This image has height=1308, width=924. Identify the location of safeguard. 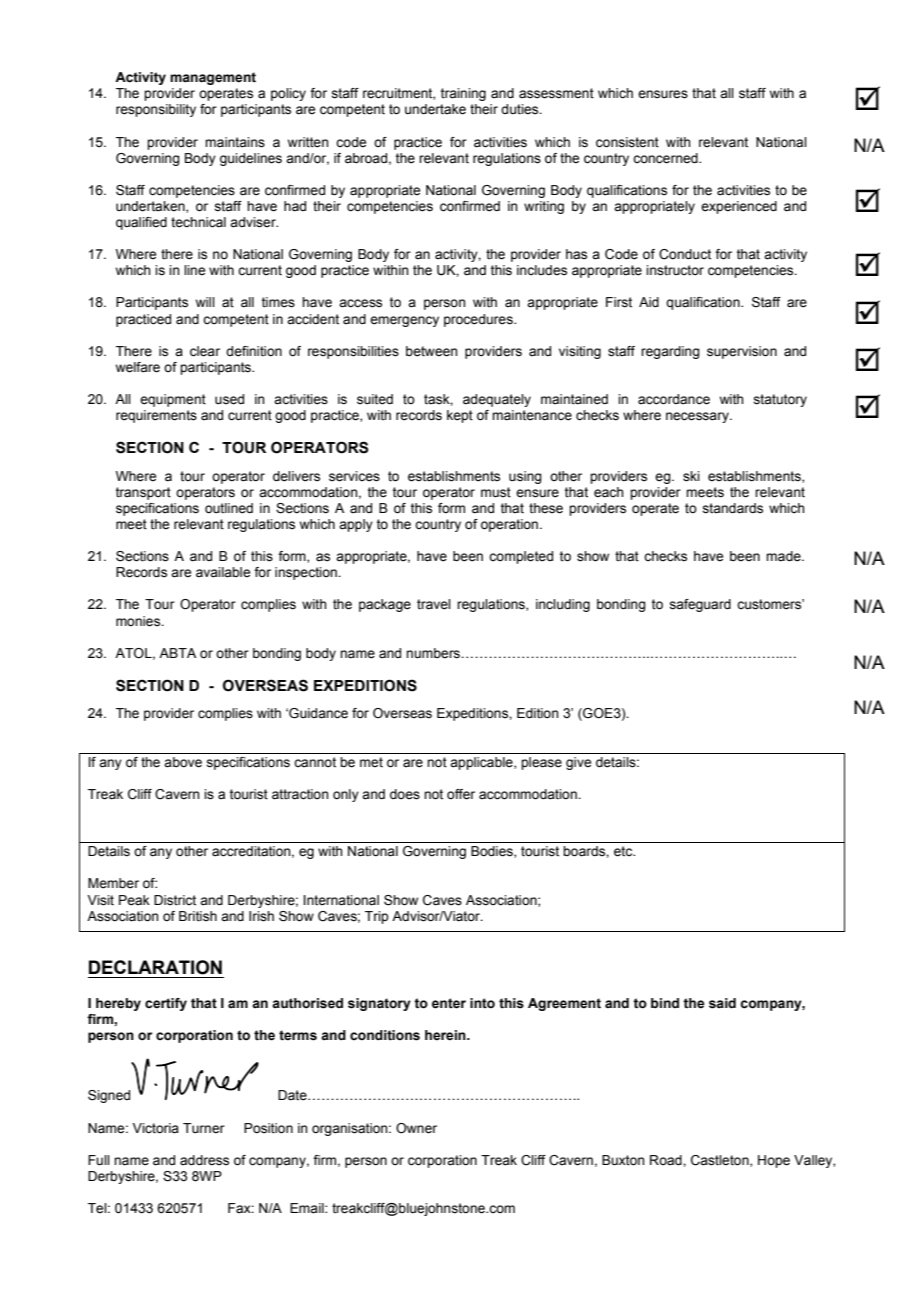
(700, 605).
